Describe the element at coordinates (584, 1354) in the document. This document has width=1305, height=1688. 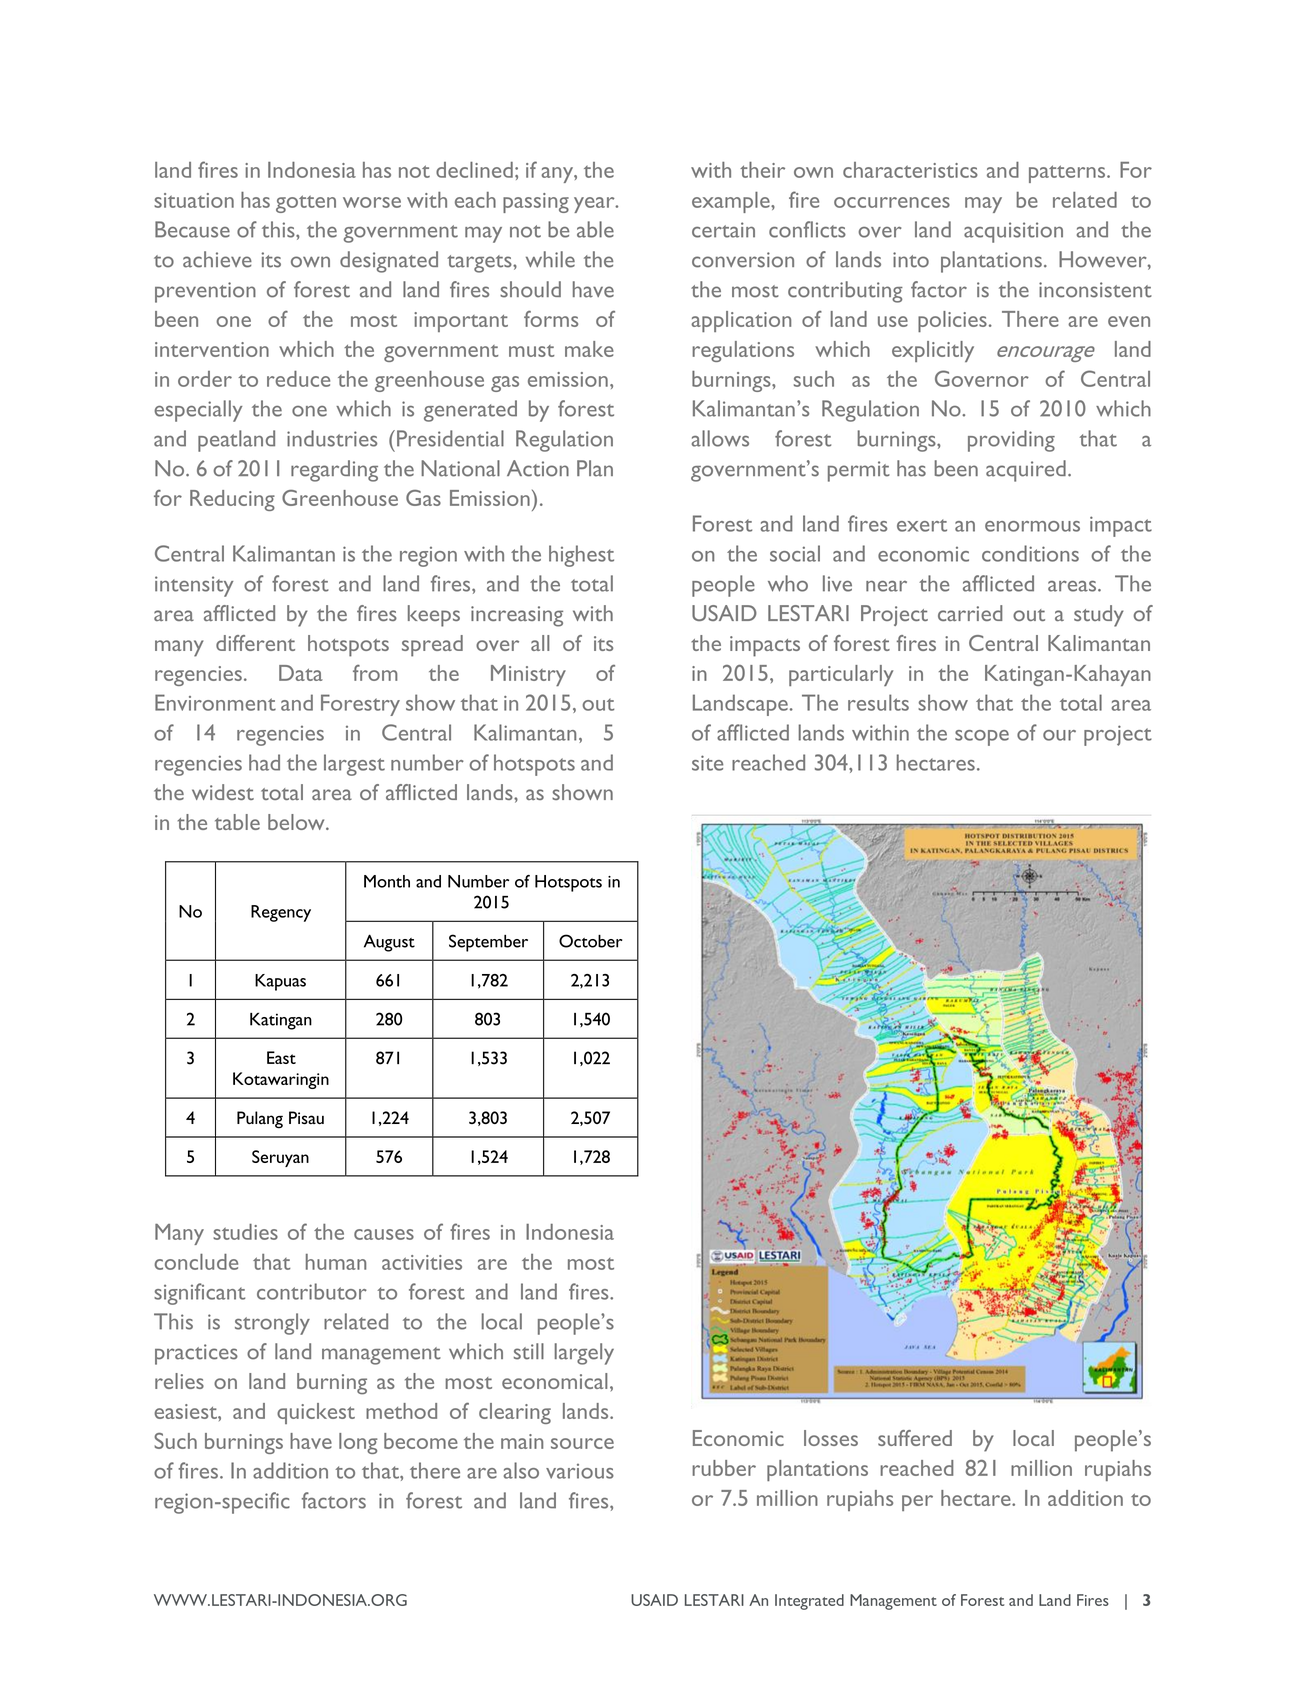
I see `largely` at that location.
